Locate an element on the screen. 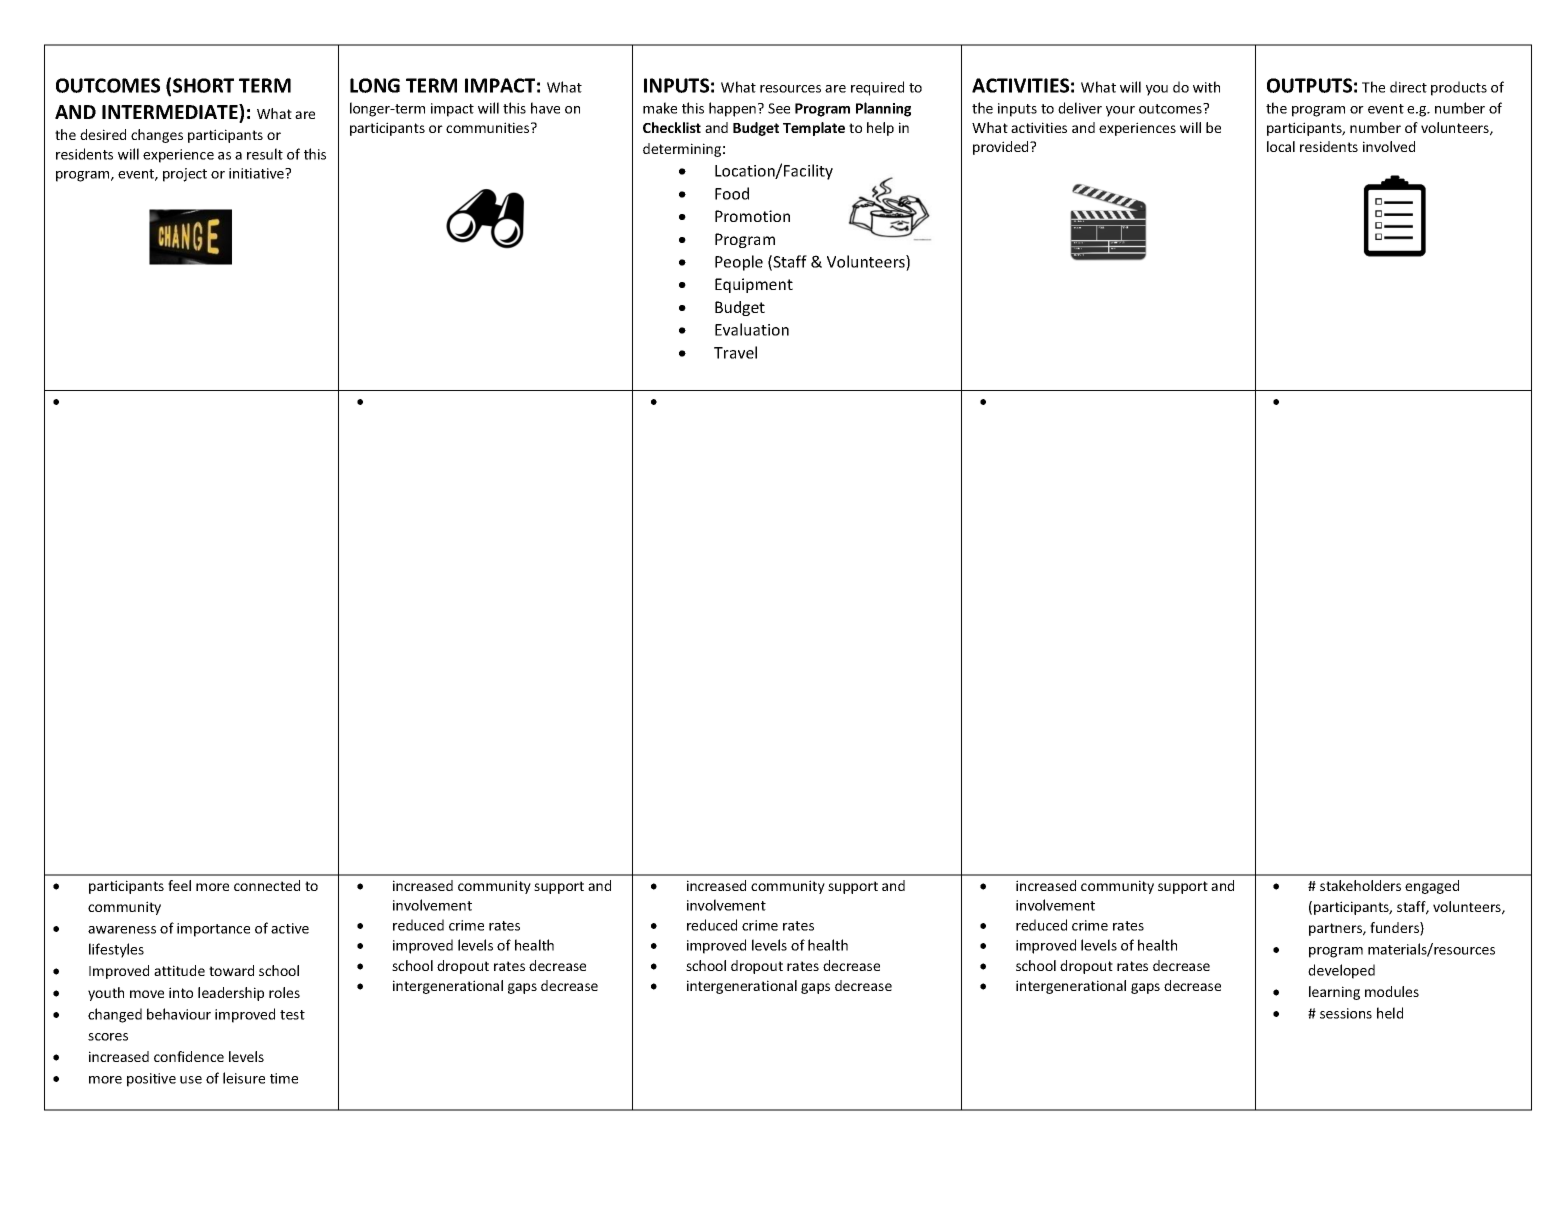 The width and height of the screenshot is (1567, 1211). See is located at coordinates (779, 108).
